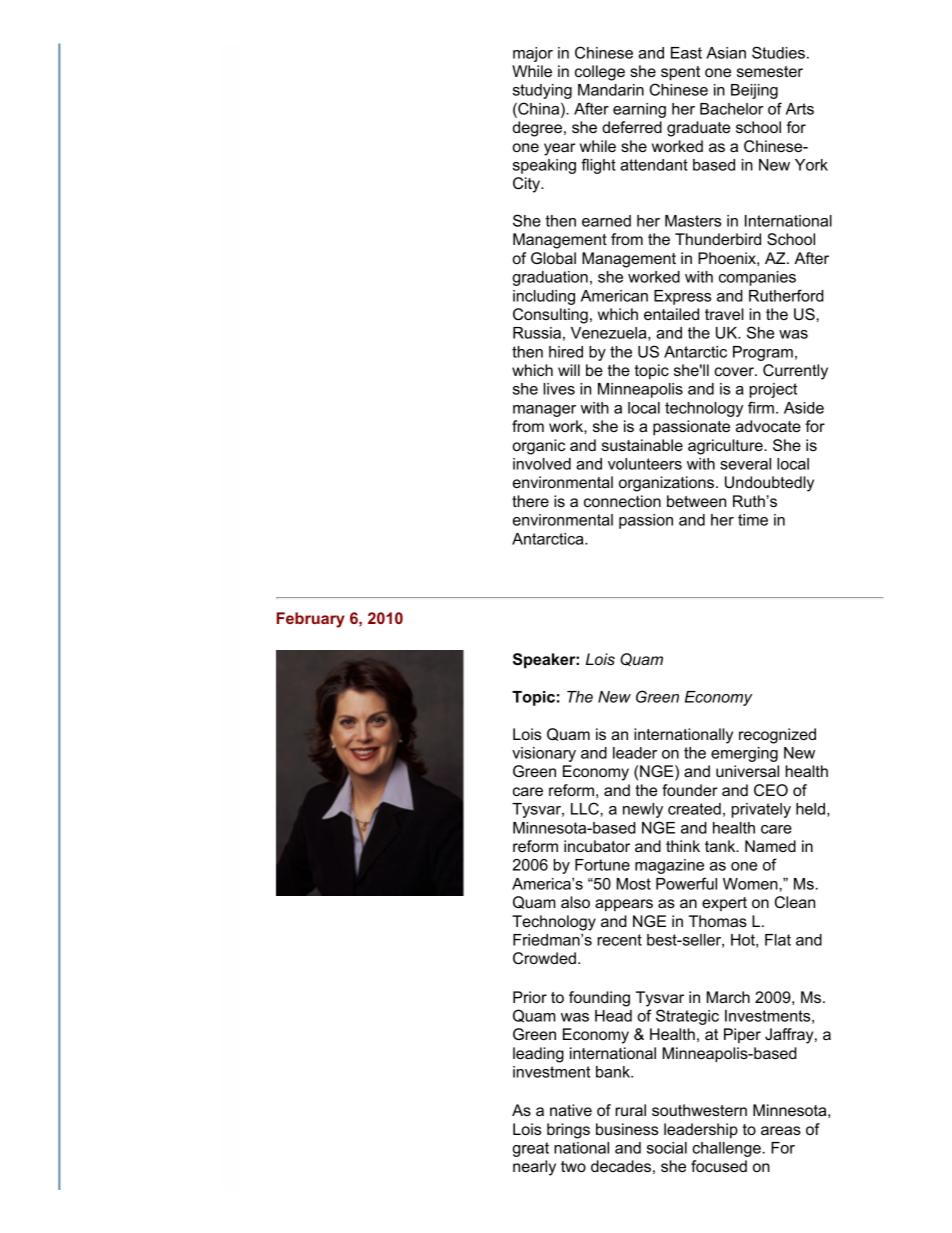  What do you see at coordinates (544, 958) in the page?
I see `Crowded` at bounding box center [544, 958].
